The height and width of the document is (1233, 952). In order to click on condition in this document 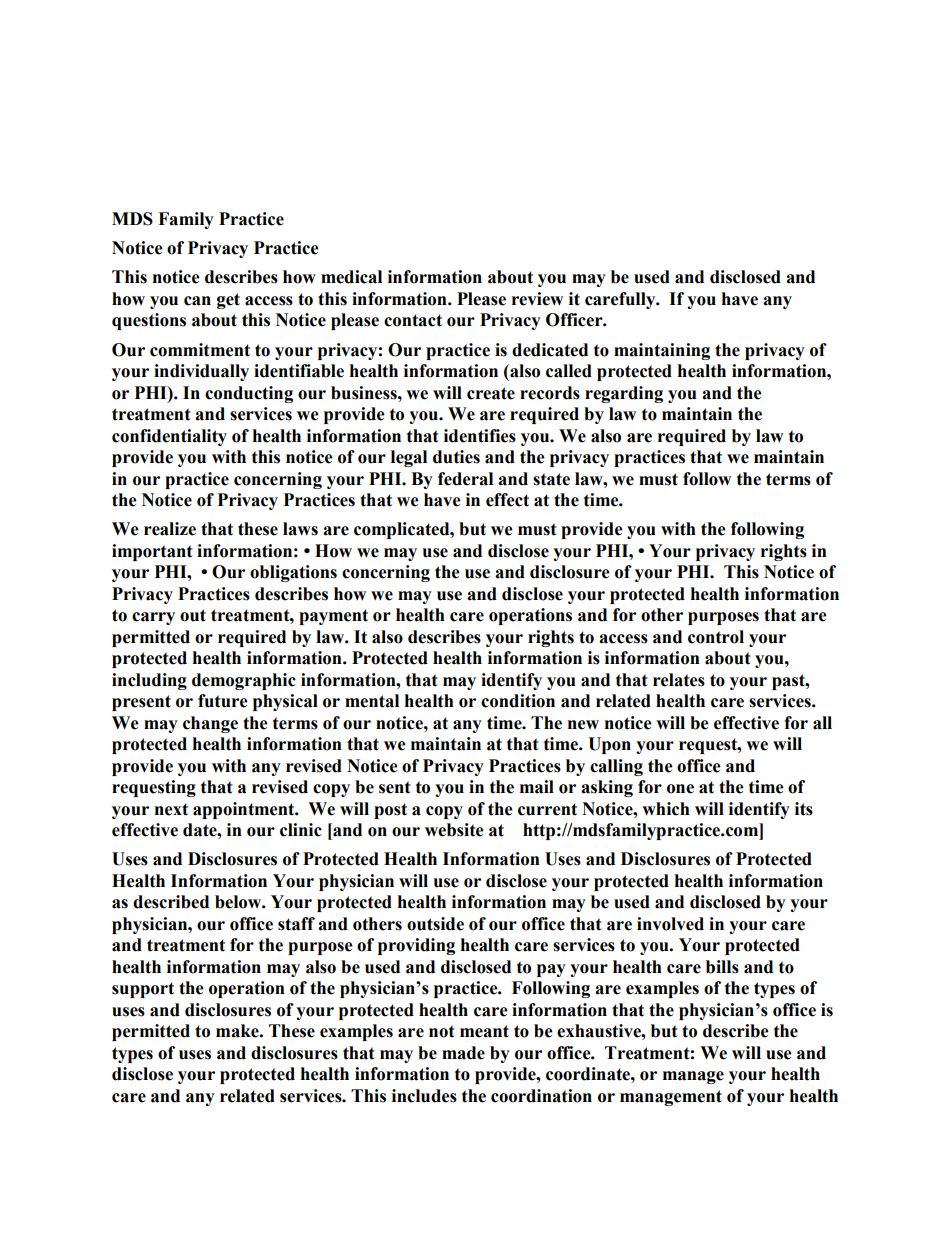, I will do `click(518, 701)`.
